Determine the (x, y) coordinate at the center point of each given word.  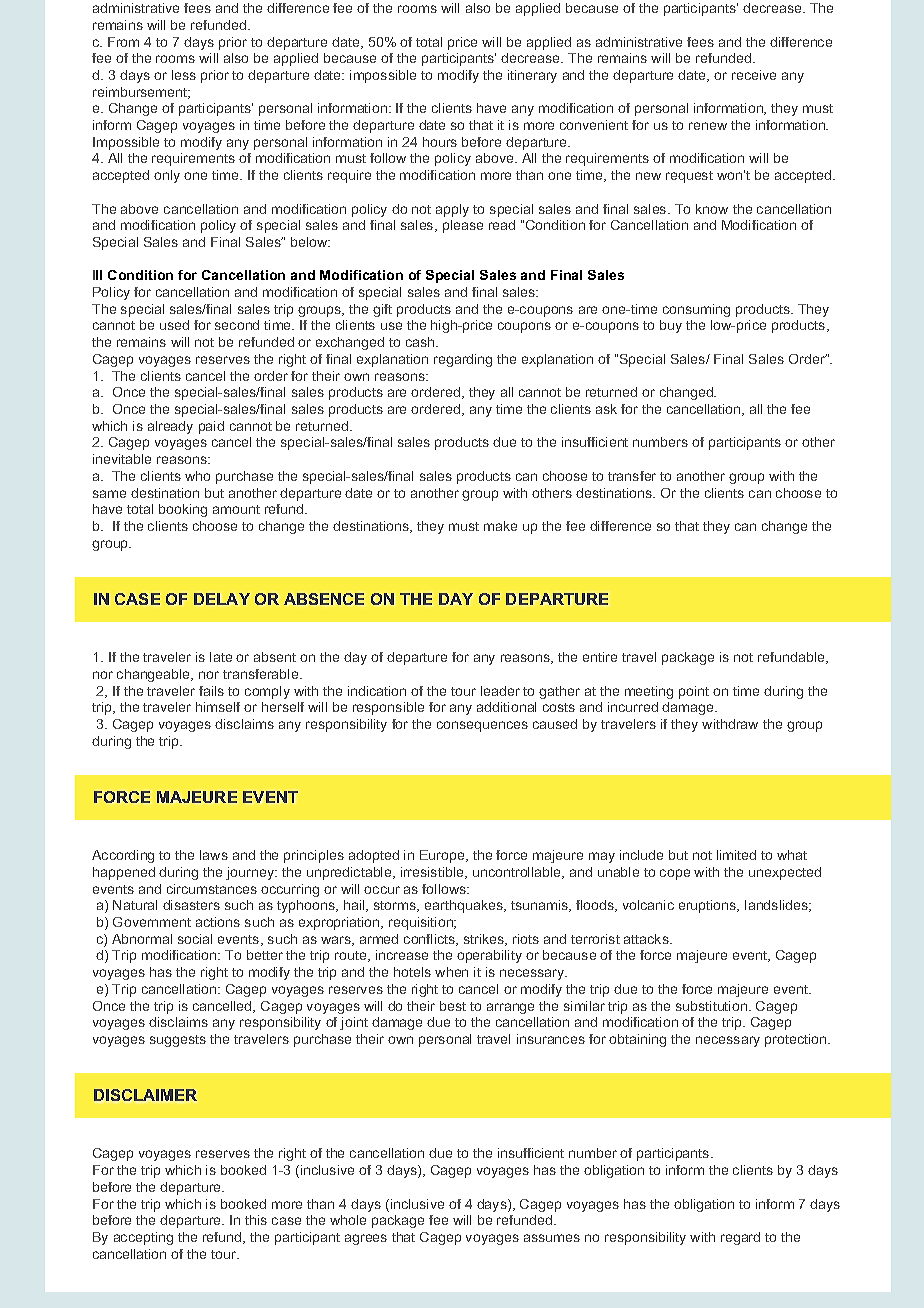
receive (754, 75)
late (221, 657)
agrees (366, 1239)
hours (440, 142)
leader (500, 691)
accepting (143, 1238)
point (694, 692)
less (184, 75)
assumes (552, 1238)
